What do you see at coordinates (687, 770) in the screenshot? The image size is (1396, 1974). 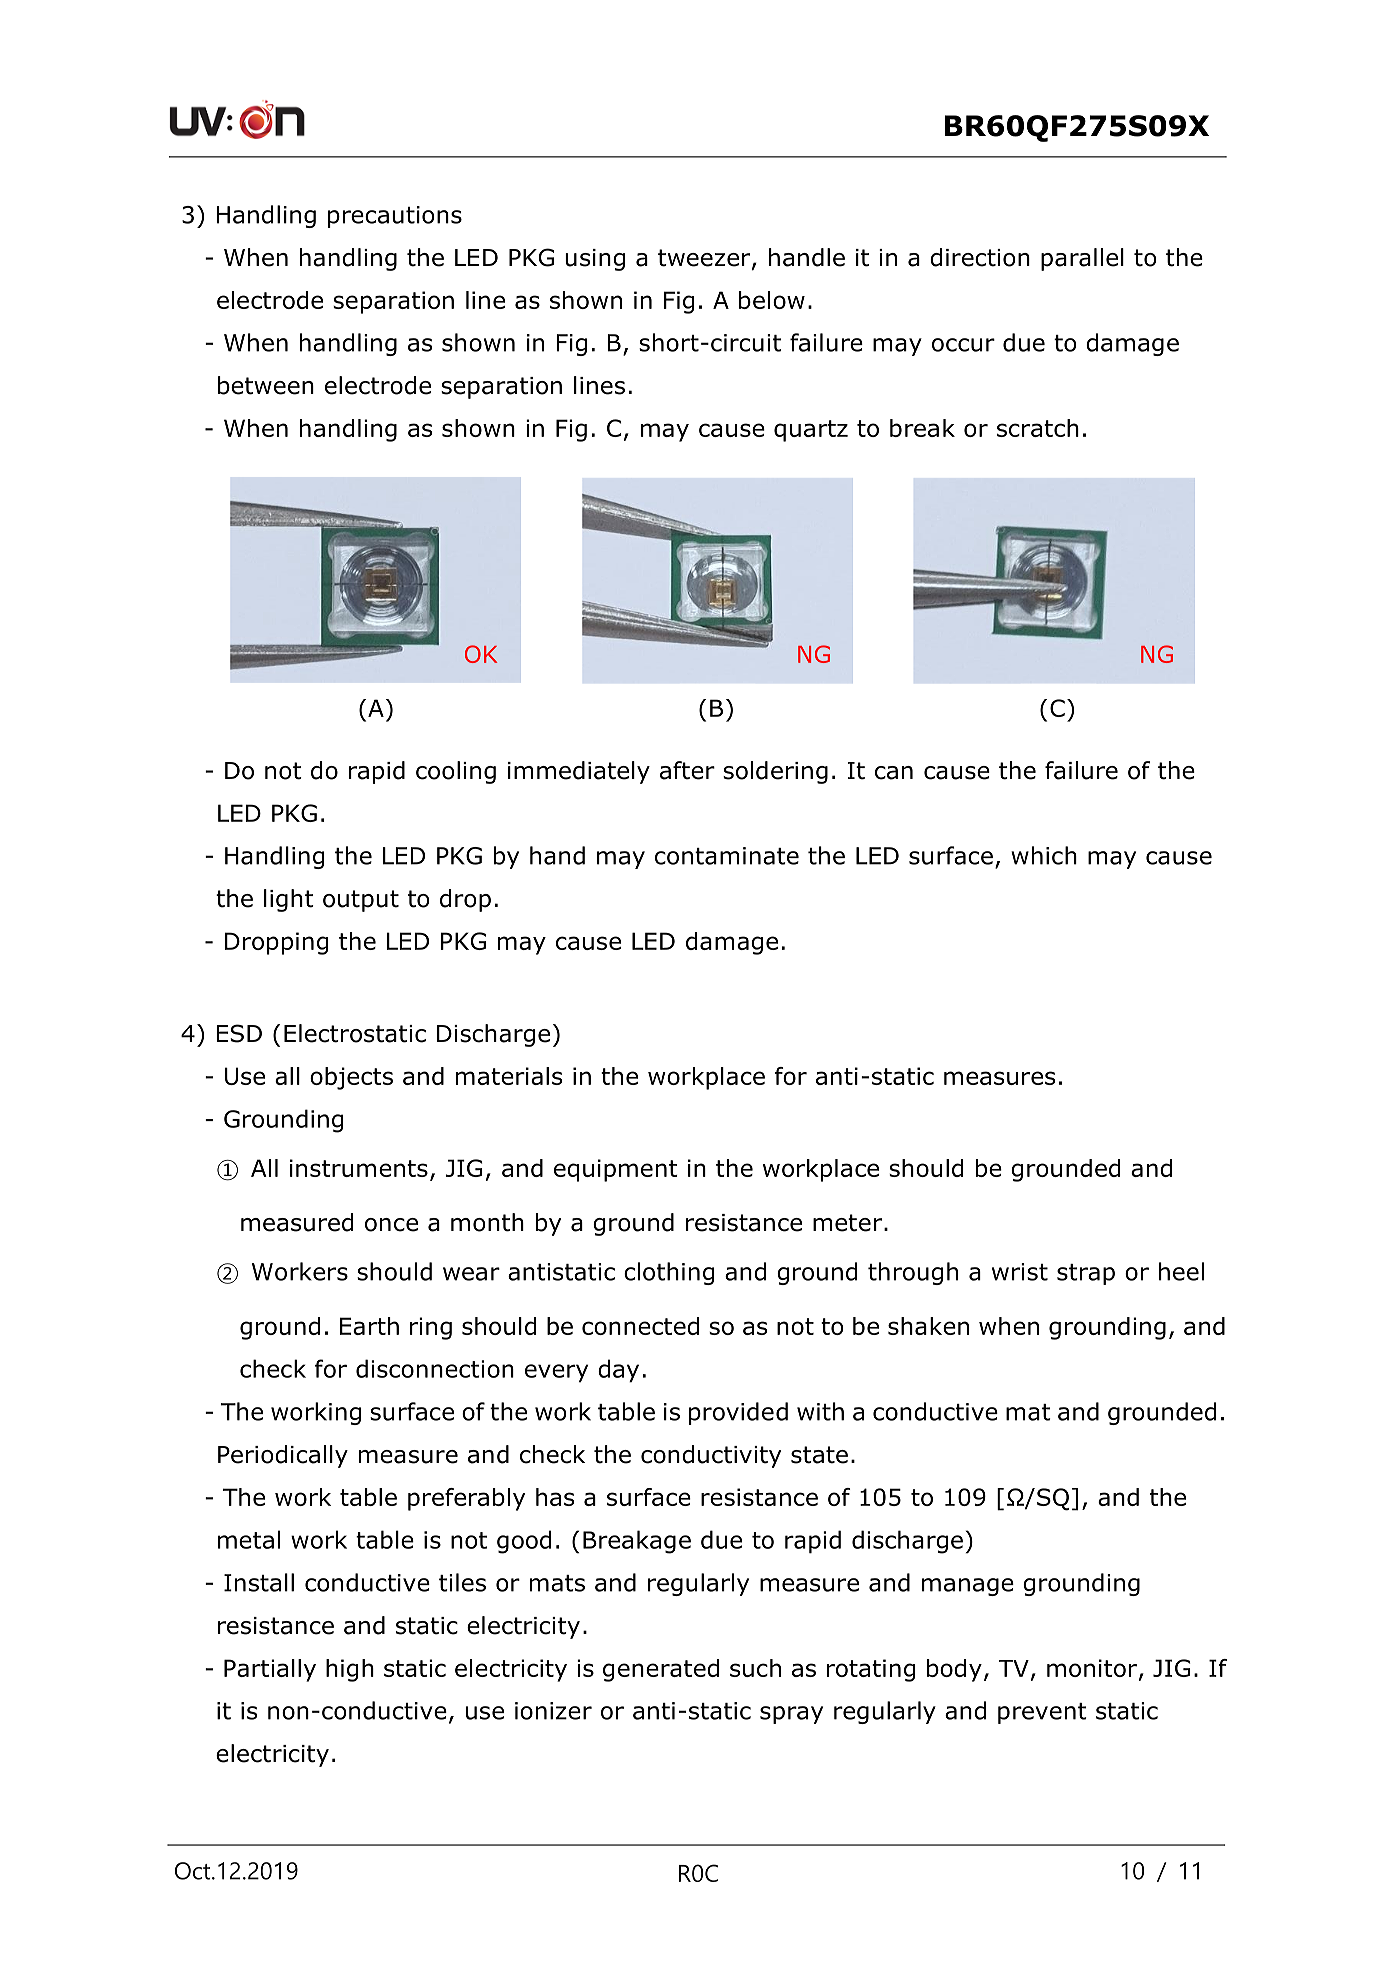 I see `after` at bounding box center [687, 770].
